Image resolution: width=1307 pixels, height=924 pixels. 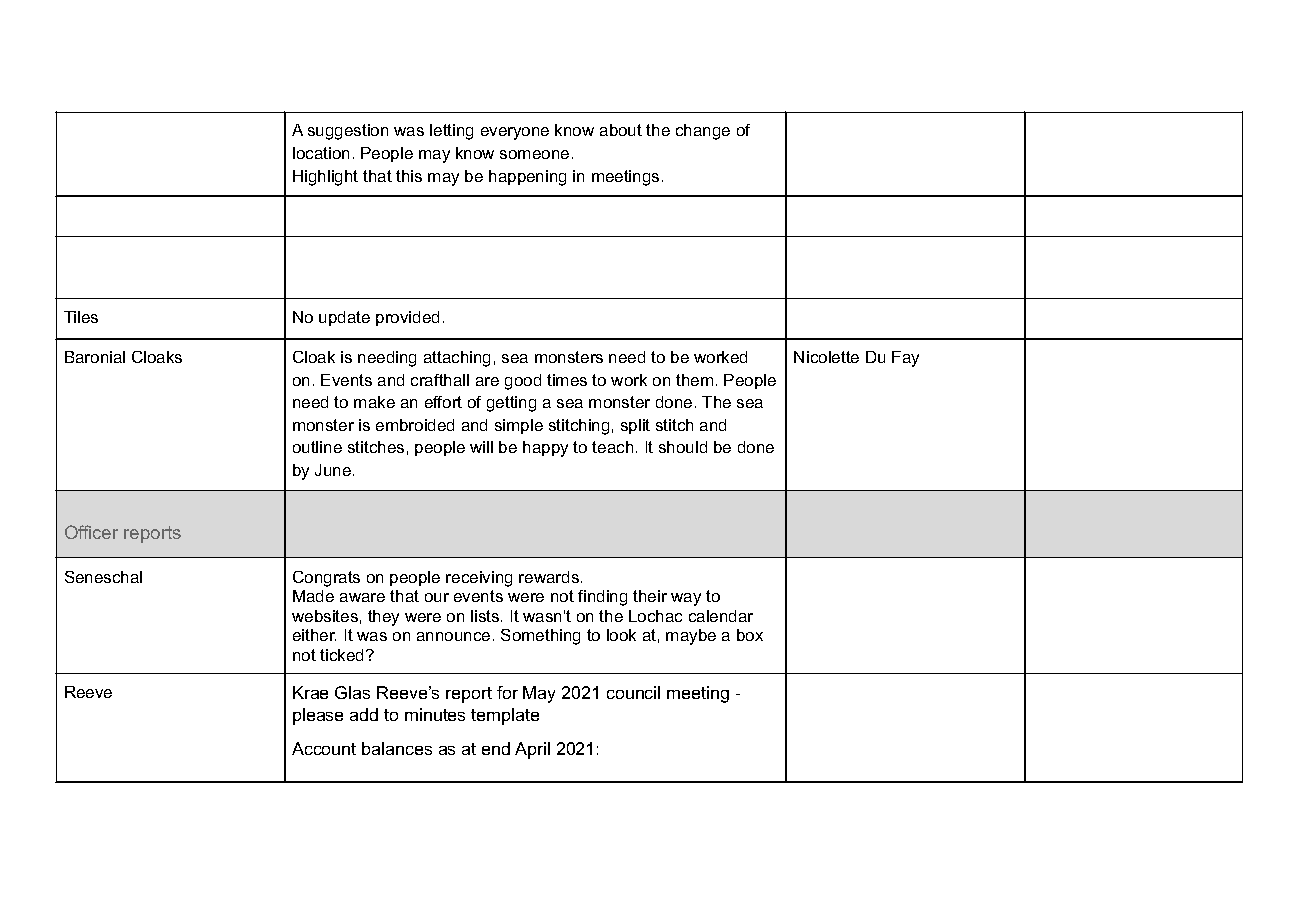 I want to click on please, so click(x=318, y=716).
